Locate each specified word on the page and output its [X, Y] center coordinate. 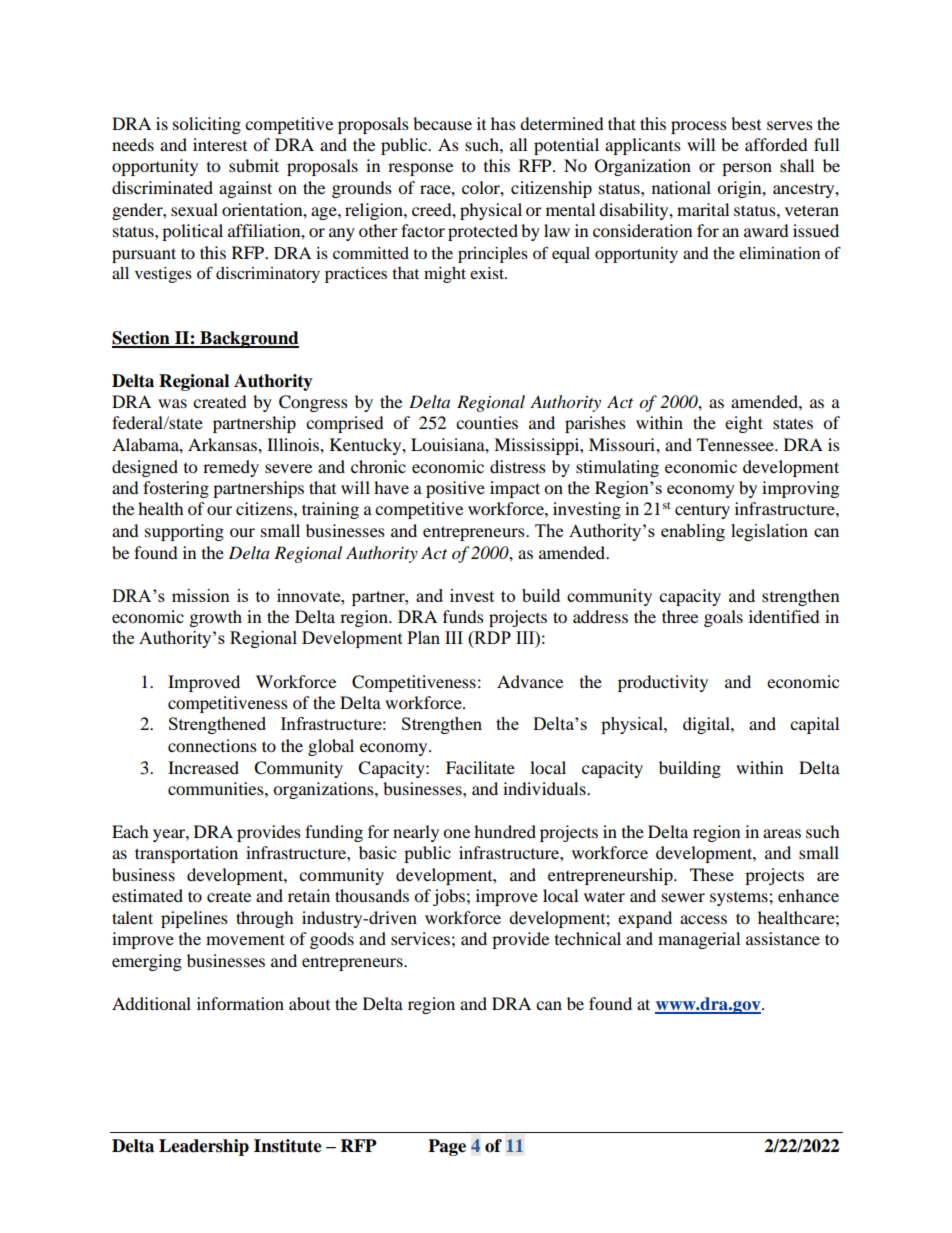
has [503, 123]
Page [447, 1147]
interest [220, 144]
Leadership [204, 1147]
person [747, 169]
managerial [699, 940]
